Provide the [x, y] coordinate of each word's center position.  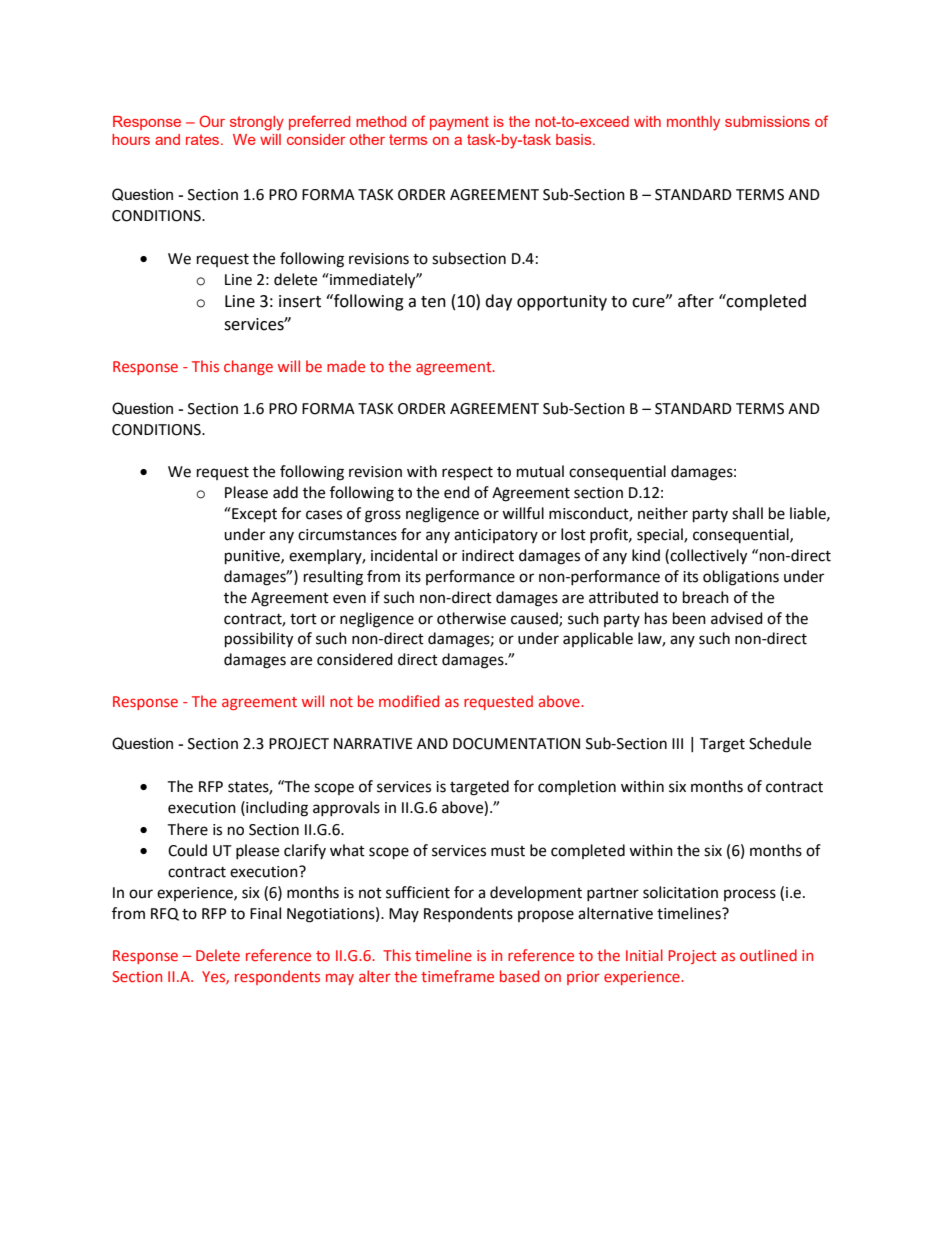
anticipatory [496, 536]
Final [265, 913]
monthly [693, 123]
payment [459, 123]
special [661, 535]
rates [204, 139]
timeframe [457, 976]
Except [253, 515]
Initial [644, 955]
